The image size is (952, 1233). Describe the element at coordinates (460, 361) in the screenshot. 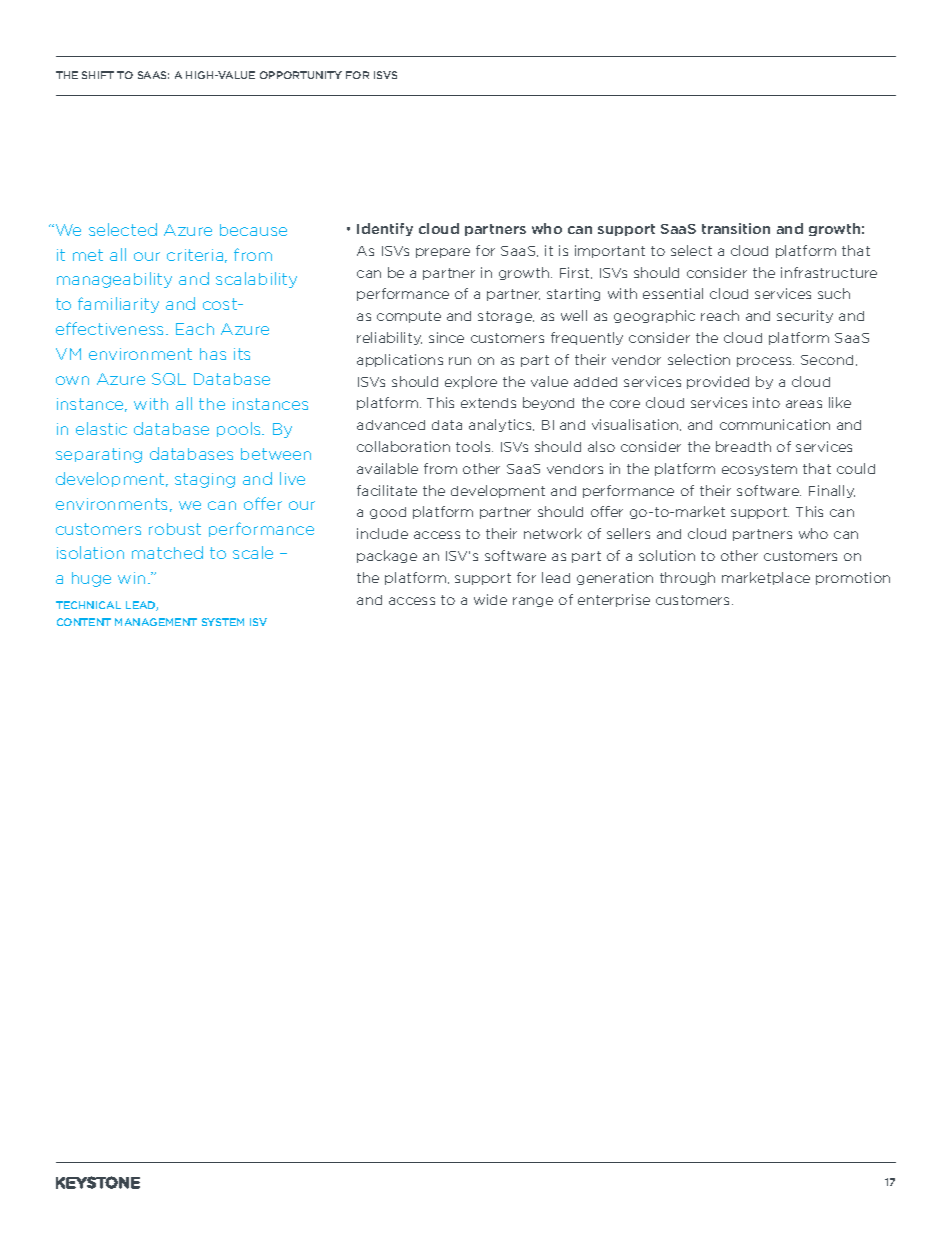

I see `run` at that location.
